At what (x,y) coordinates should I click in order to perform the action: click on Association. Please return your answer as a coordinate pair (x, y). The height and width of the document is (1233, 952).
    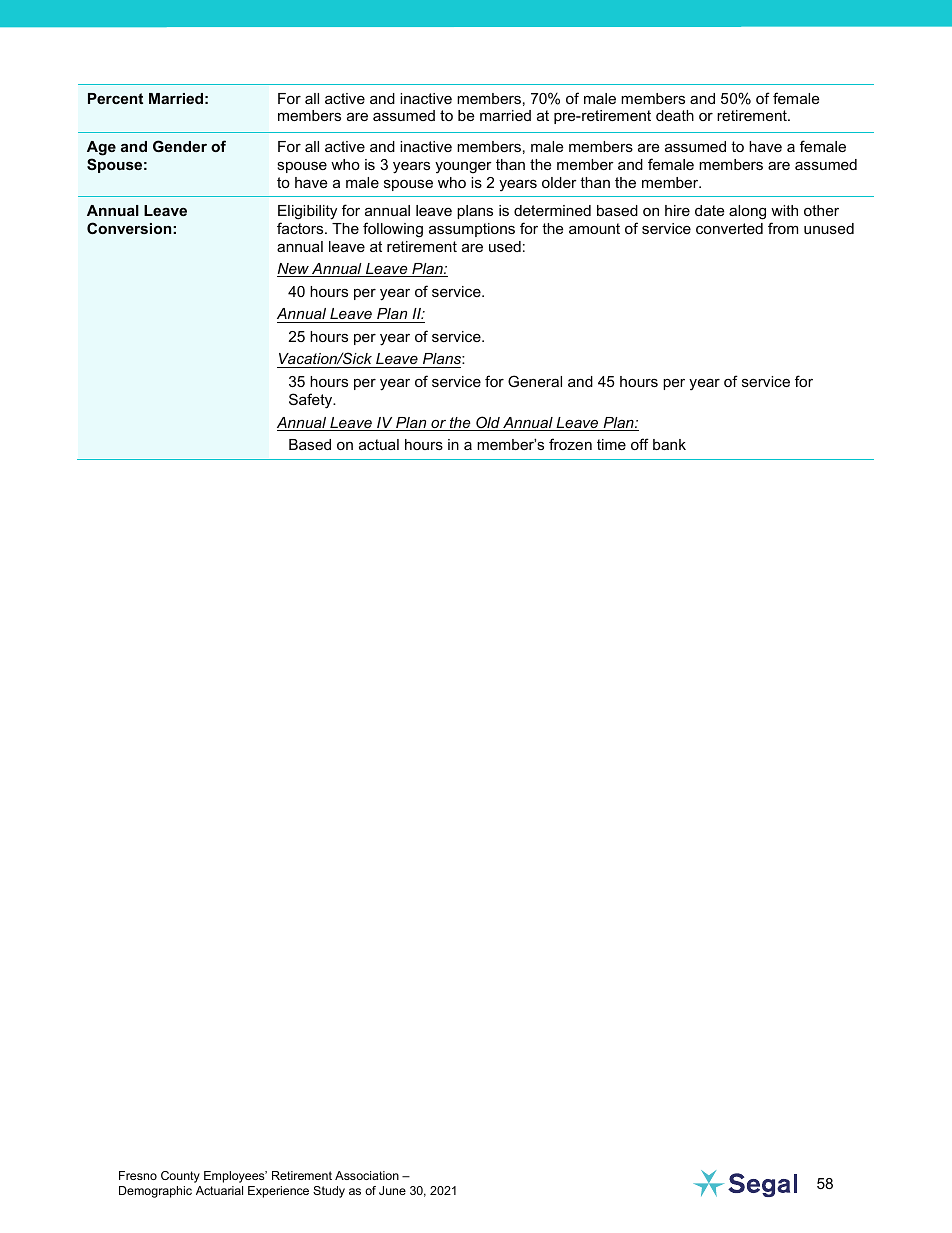
    Looking at the image, I should click on (367, 1175).
